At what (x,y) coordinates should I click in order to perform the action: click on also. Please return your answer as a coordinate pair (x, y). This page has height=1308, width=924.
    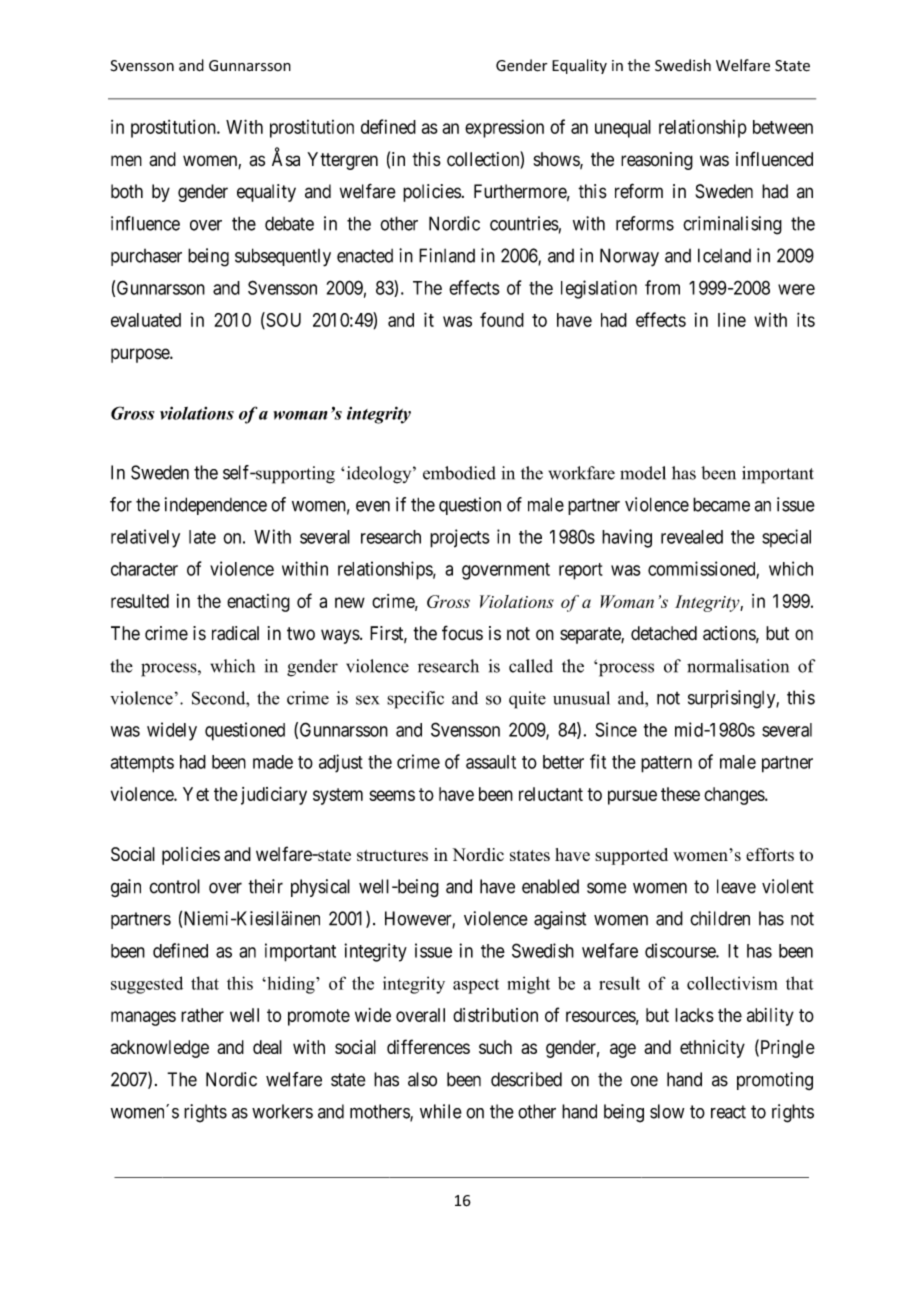
    Looking at the image, I should click on (422, 1079).
